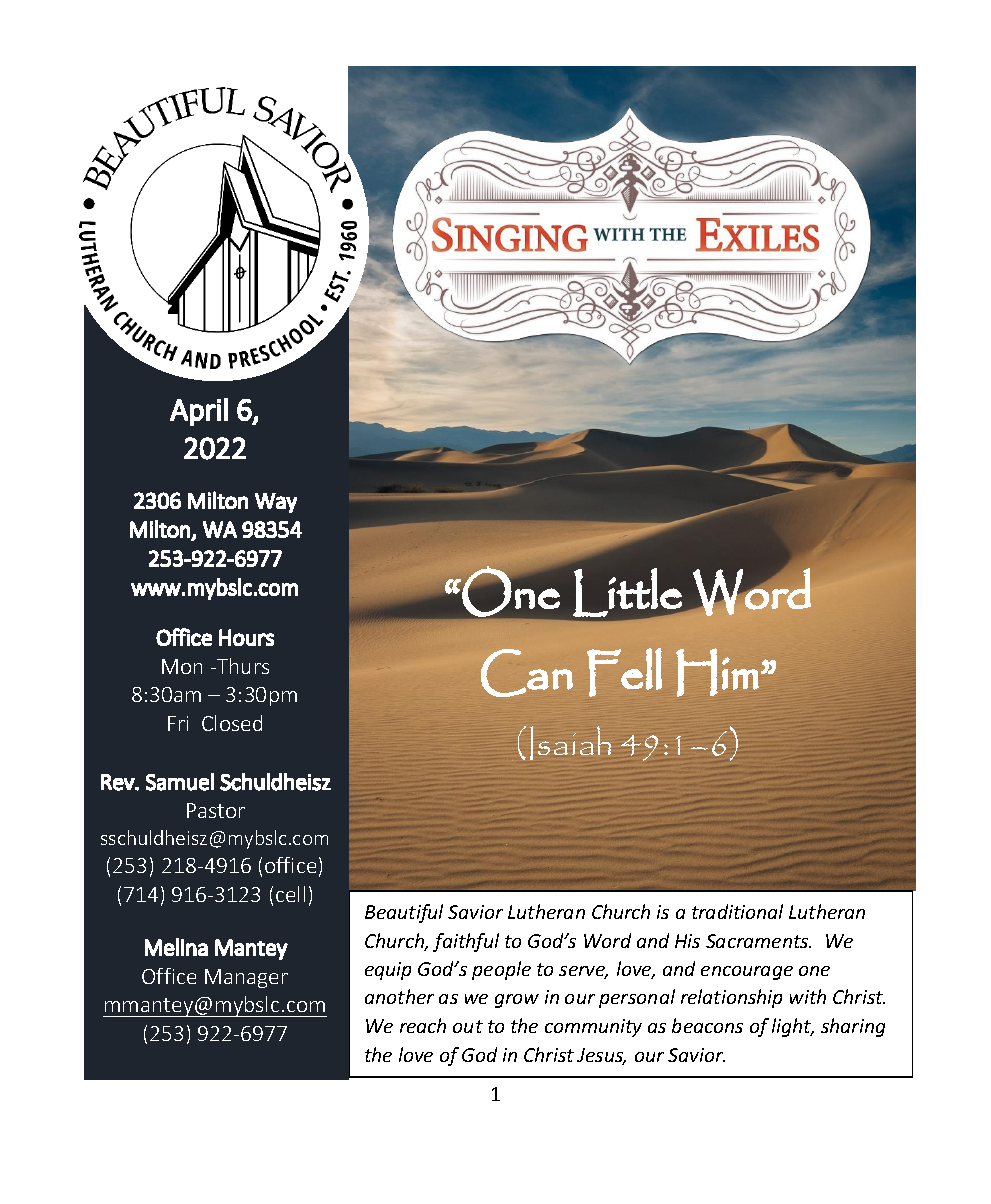  What do you see at coordinates (276, 503) in the screenshot?
I see `Way` at bounding box center [276, 503].
